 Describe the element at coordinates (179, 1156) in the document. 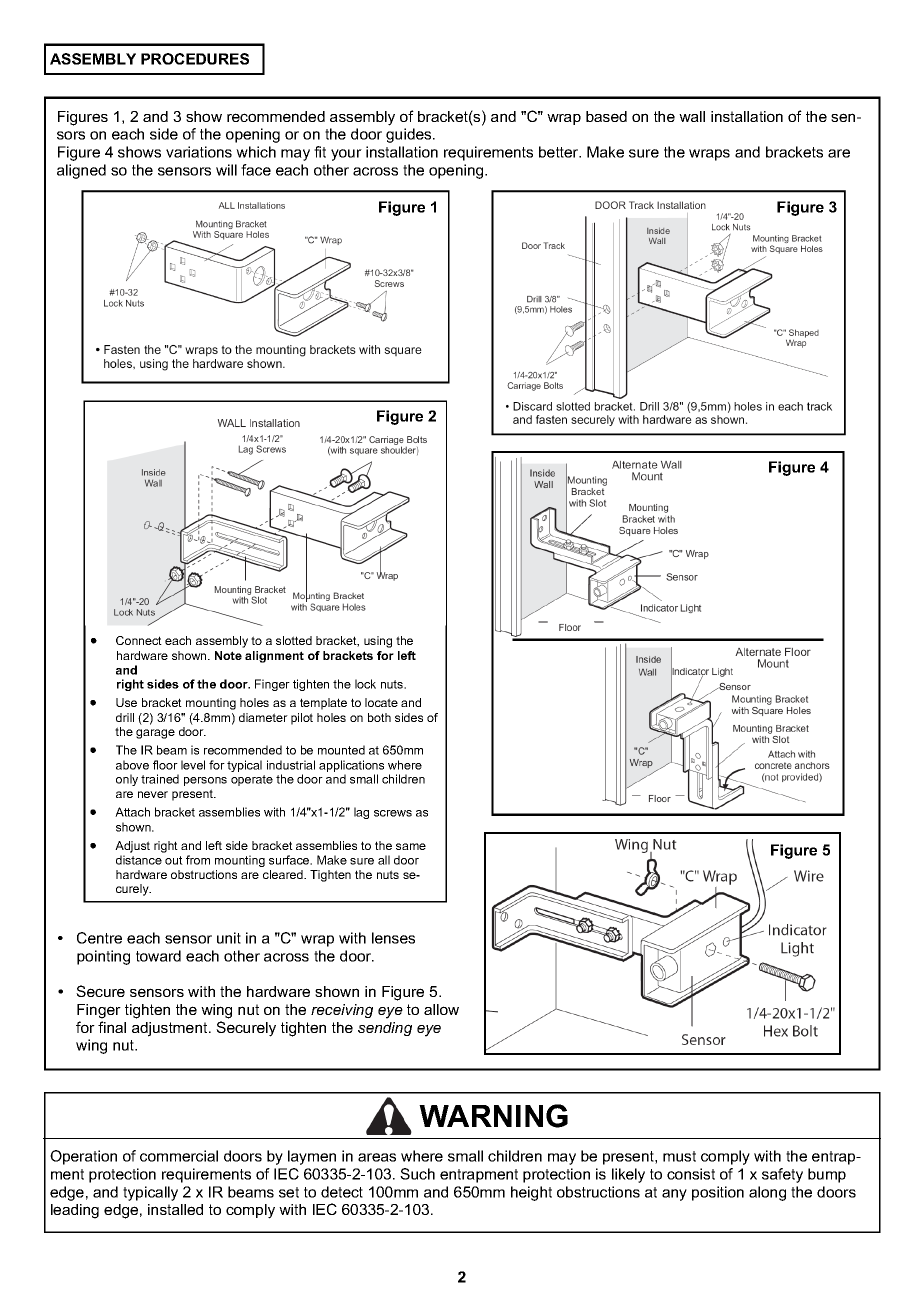

I see `commercial` at that location.
